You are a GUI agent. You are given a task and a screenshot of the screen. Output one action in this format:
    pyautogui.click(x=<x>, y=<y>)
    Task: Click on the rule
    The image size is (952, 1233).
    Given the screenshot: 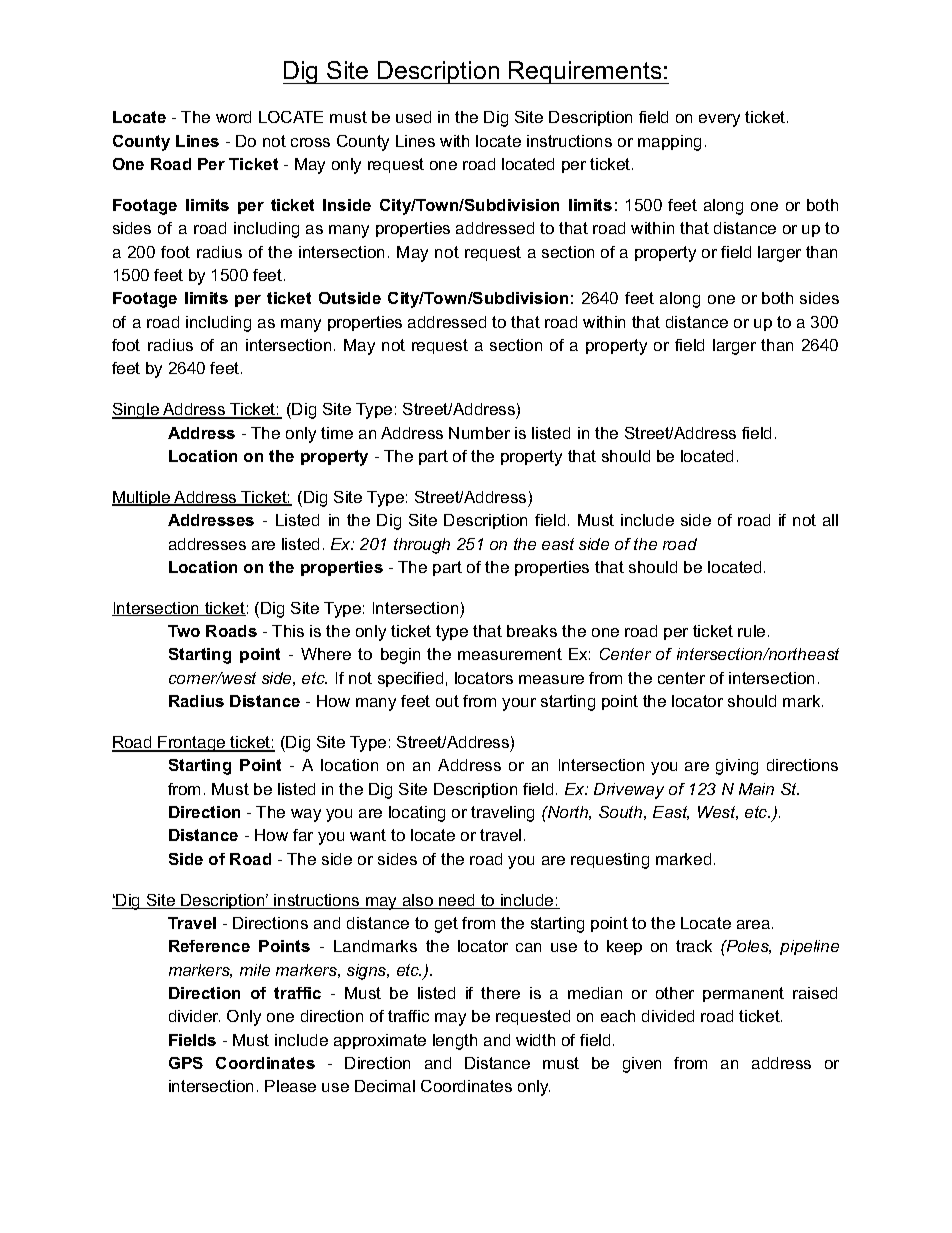 What is the action you would take?
    pyautogui.click(x=751, y=631)
